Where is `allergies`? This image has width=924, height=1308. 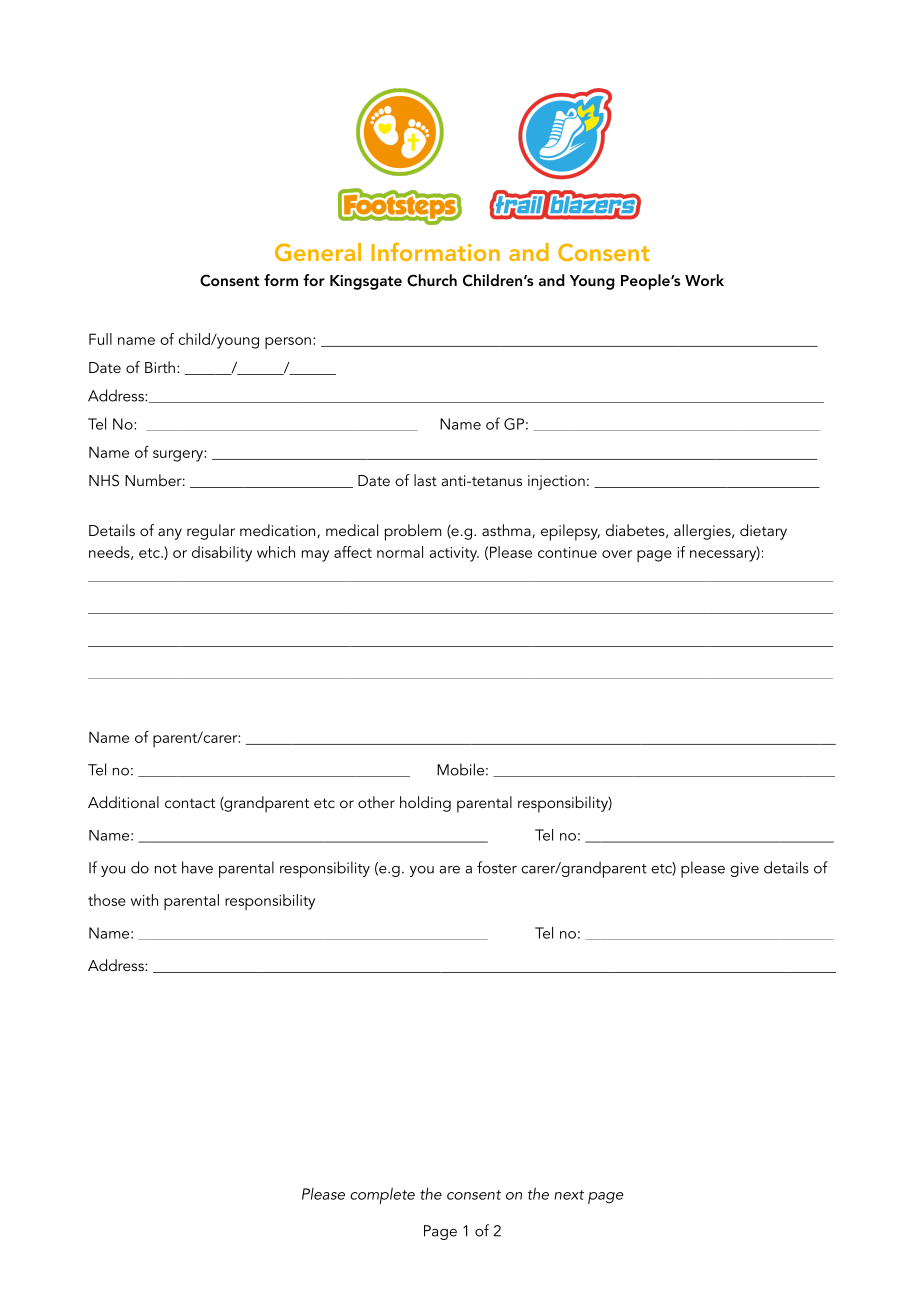 allergies is located at coordinates (703, 532).
